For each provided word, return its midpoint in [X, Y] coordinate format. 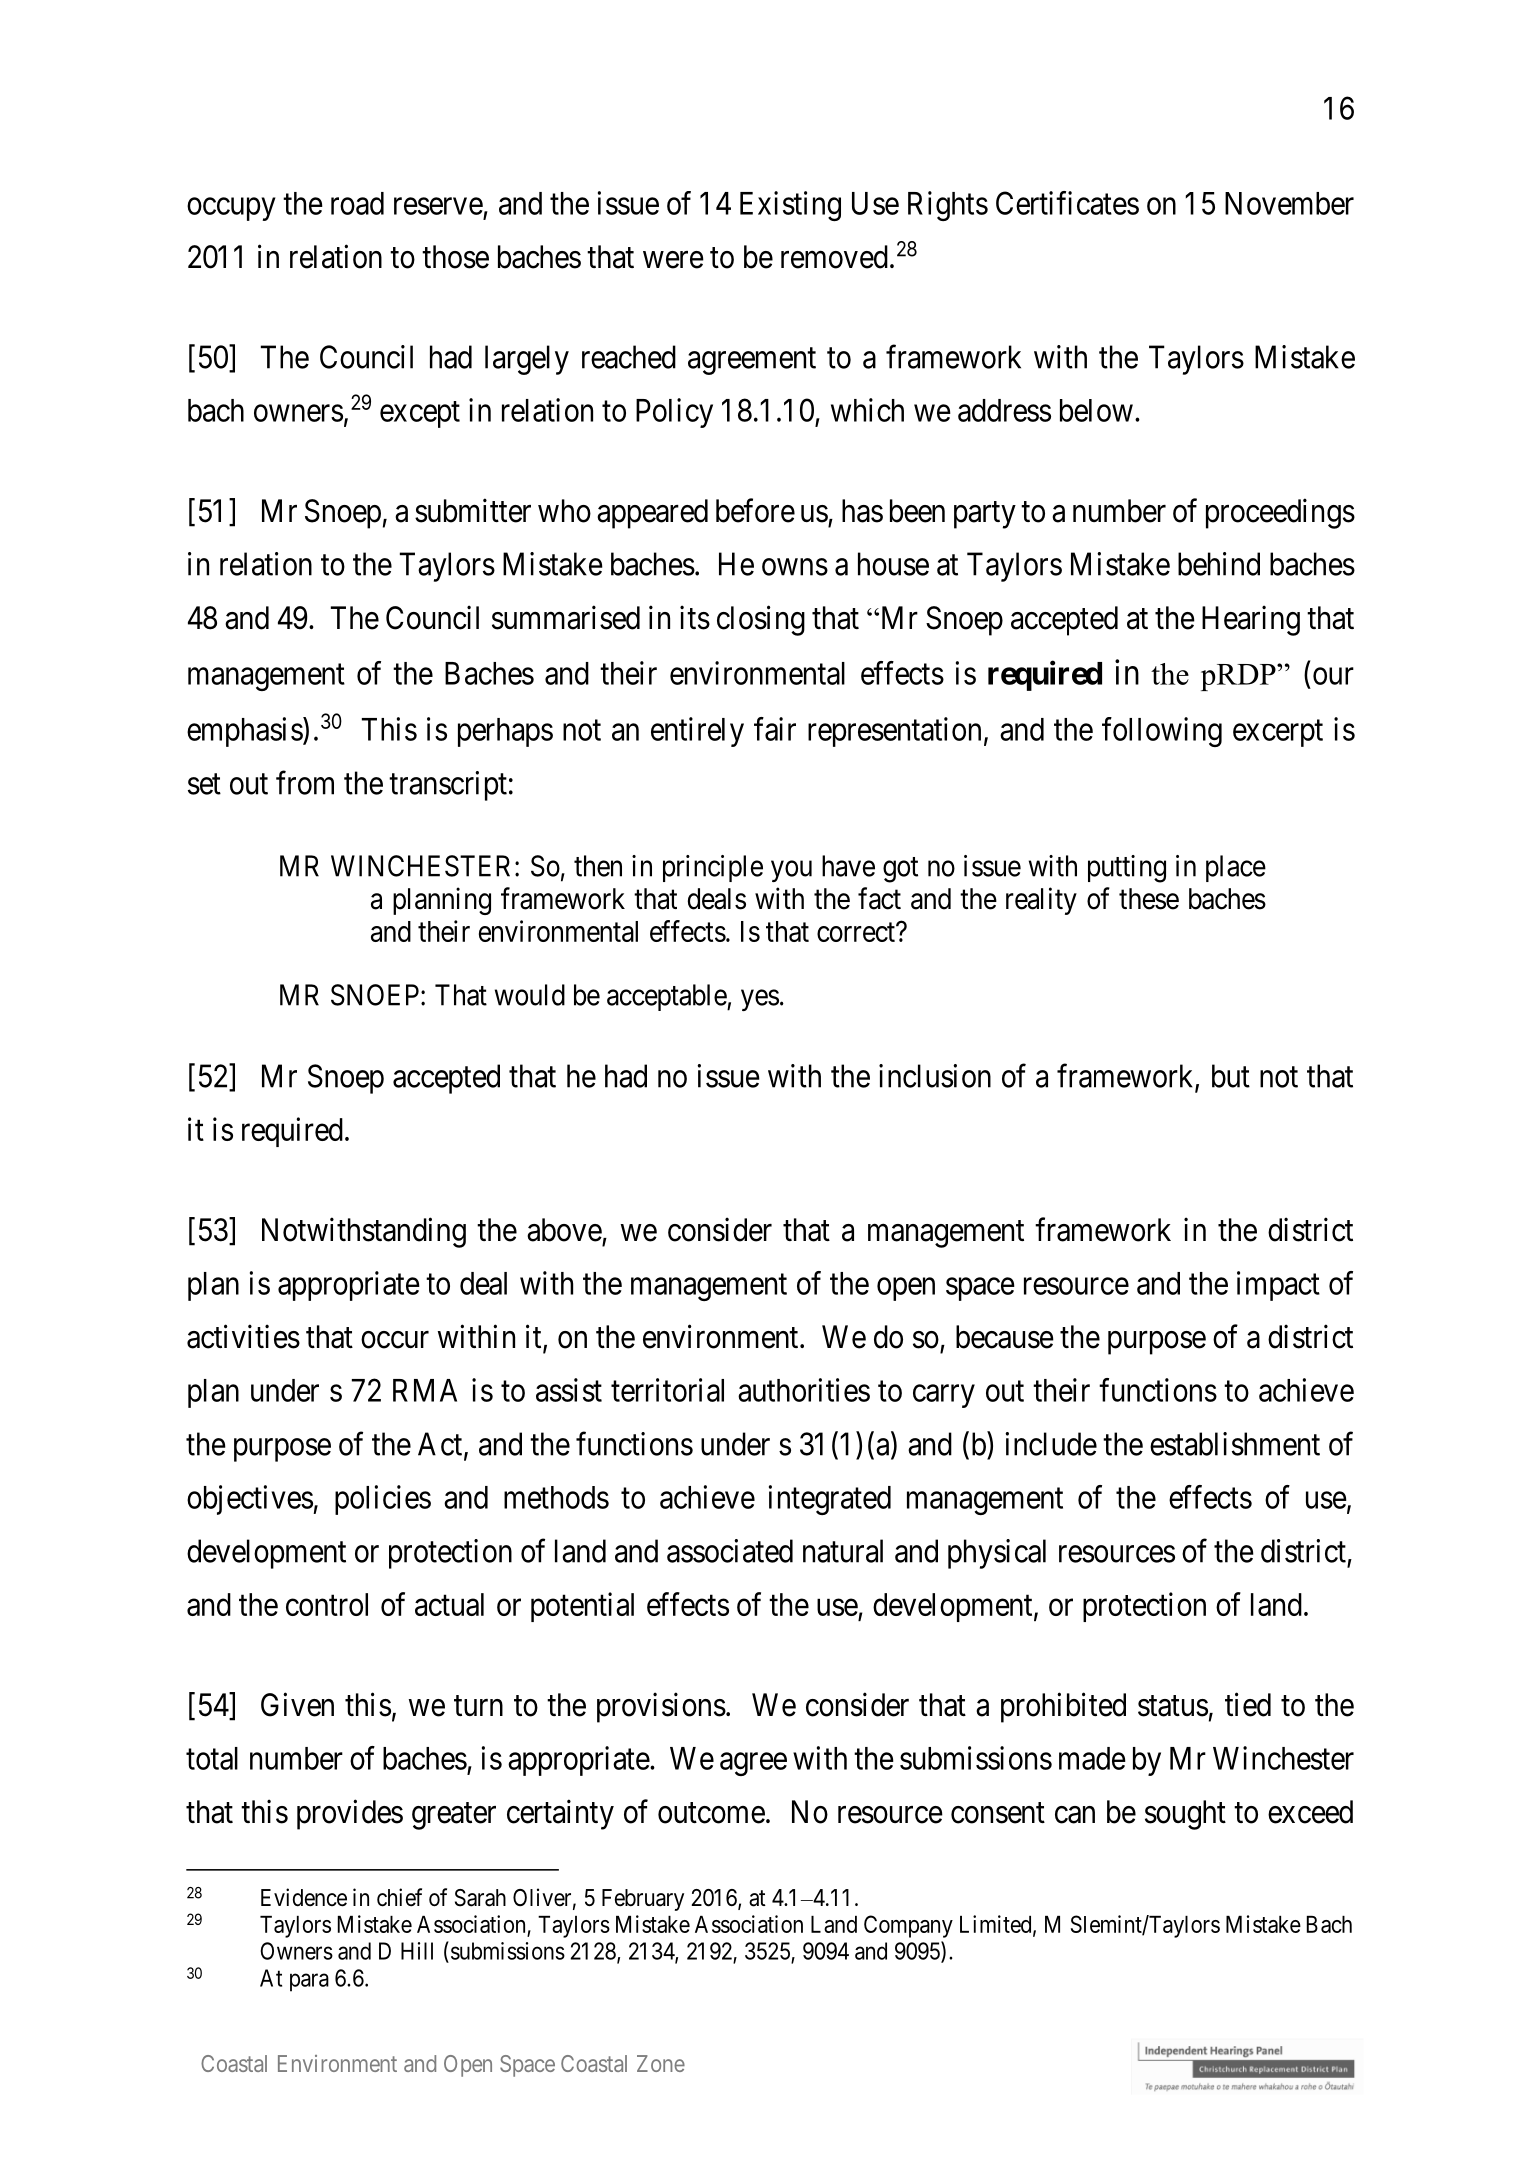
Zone [661, 2063]
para [309, 1982]
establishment [1235, 1444]
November [1289, 203]
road [357, 203]
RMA [425, 1390]
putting [1127, 869]
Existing [790, 206]
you [791, 871]
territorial [667, 1390]
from [305, 783]
